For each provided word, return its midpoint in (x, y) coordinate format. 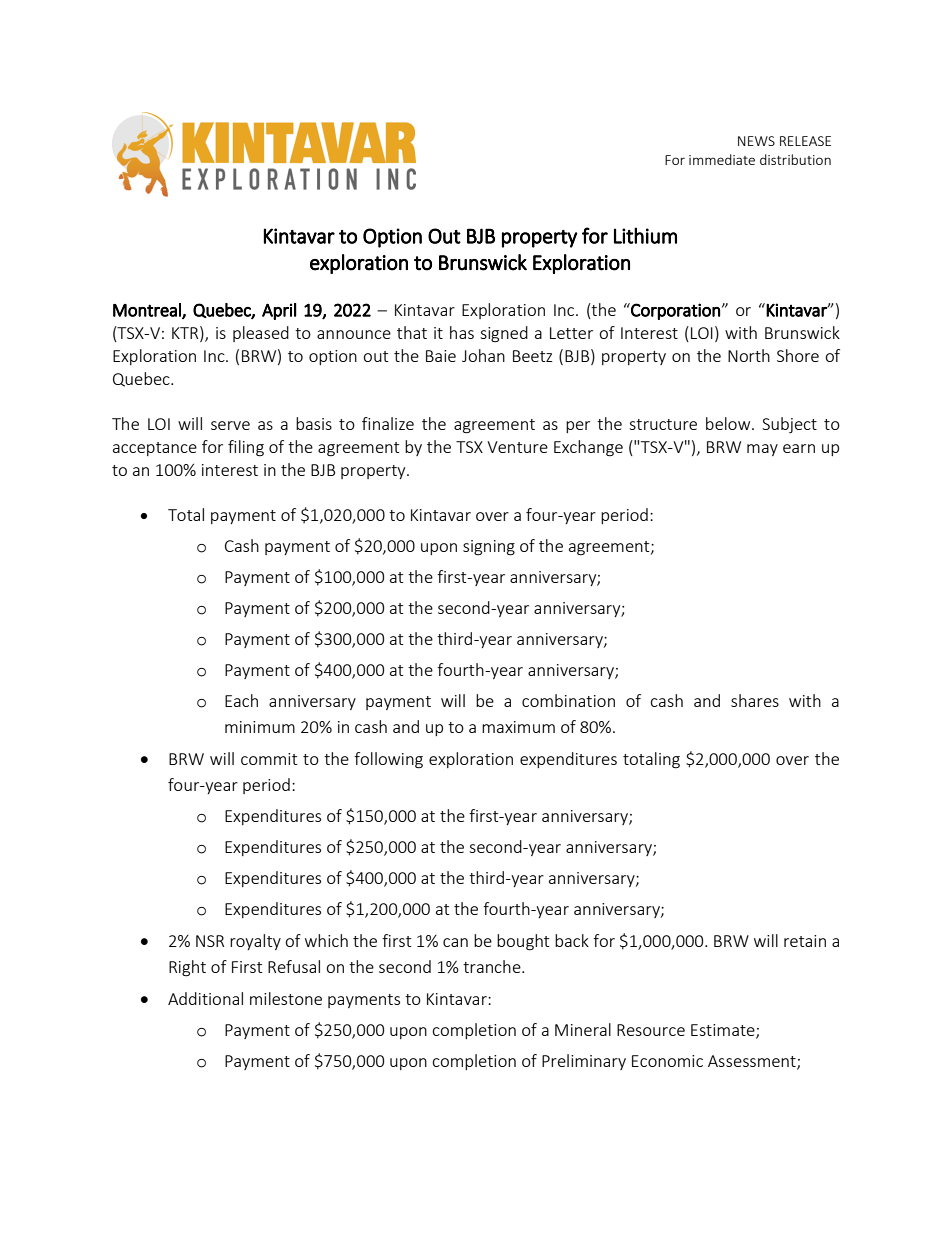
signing (489, 548)
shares (755, 700)
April (279, 311)
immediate (722, 159)
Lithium (645, 235)
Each (241, 700)
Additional (205, 998)
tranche (493, 966)
